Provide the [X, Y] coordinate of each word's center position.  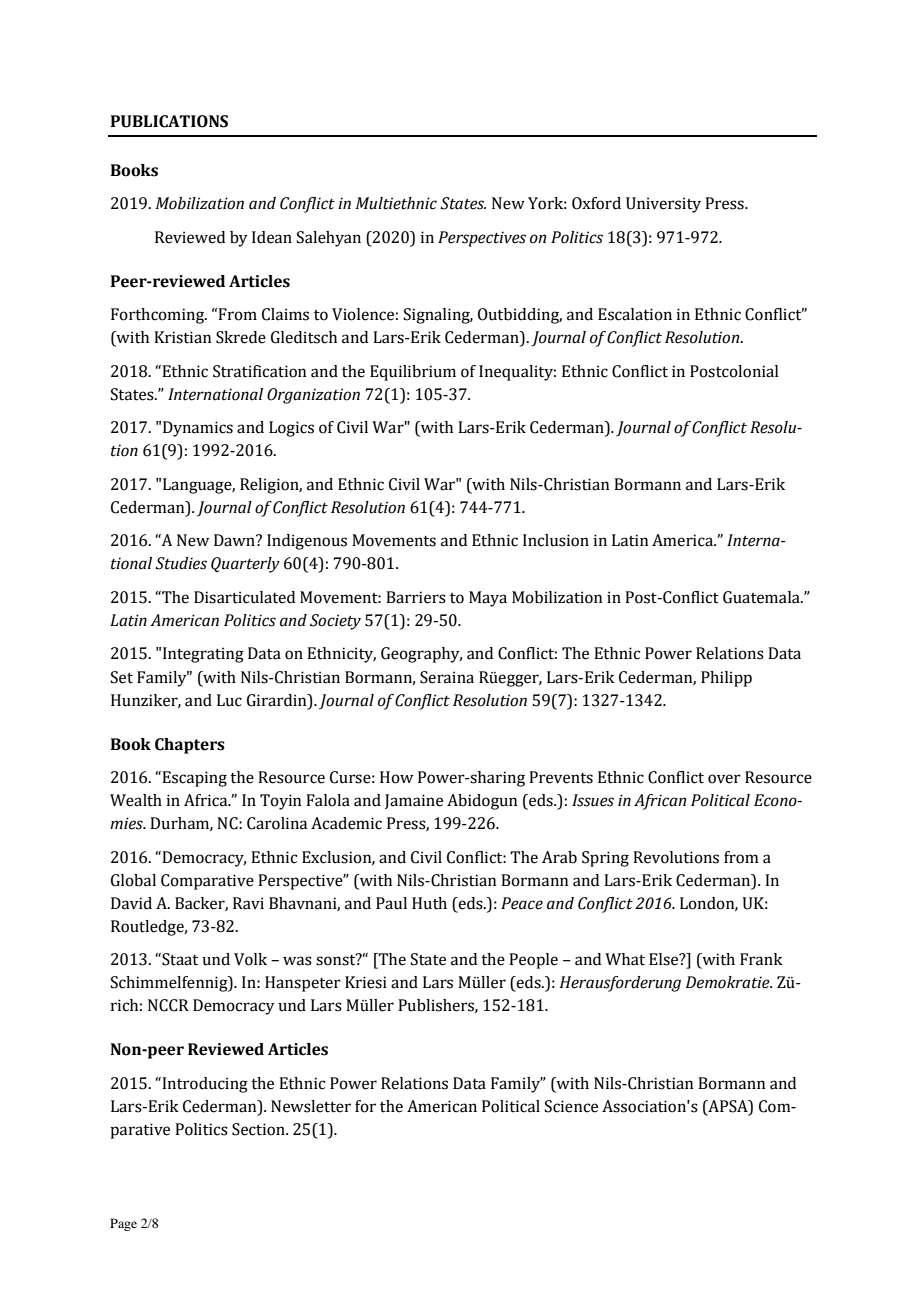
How [396, 777]
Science [571, 1106]
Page [123, 1224]
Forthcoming [159, 316]
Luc [229, 700]
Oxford [596, 203]
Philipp [726, 679]
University [663, 205]
